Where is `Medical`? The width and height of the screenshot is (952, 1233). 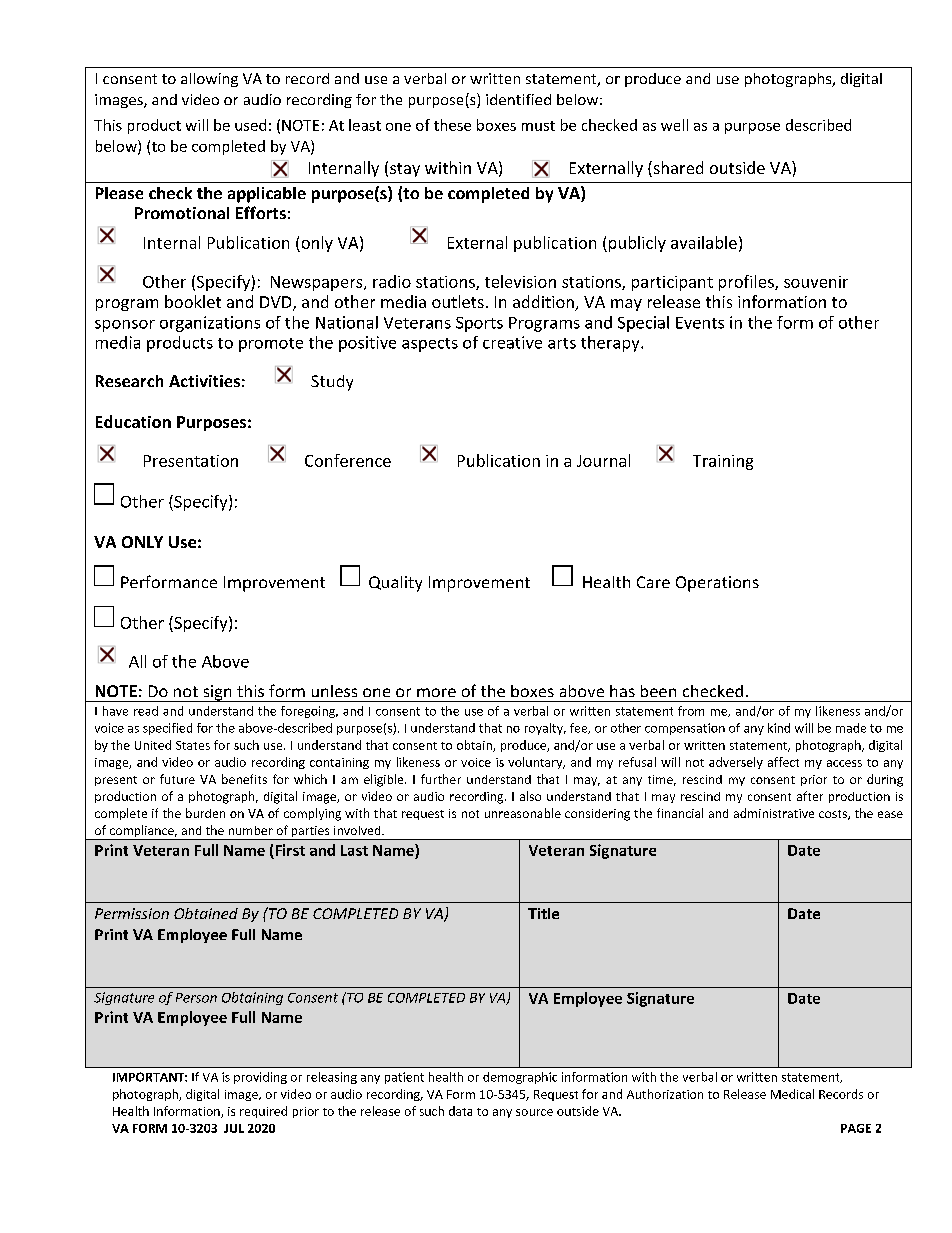 Medical is located at coordinates (792, 1094).
